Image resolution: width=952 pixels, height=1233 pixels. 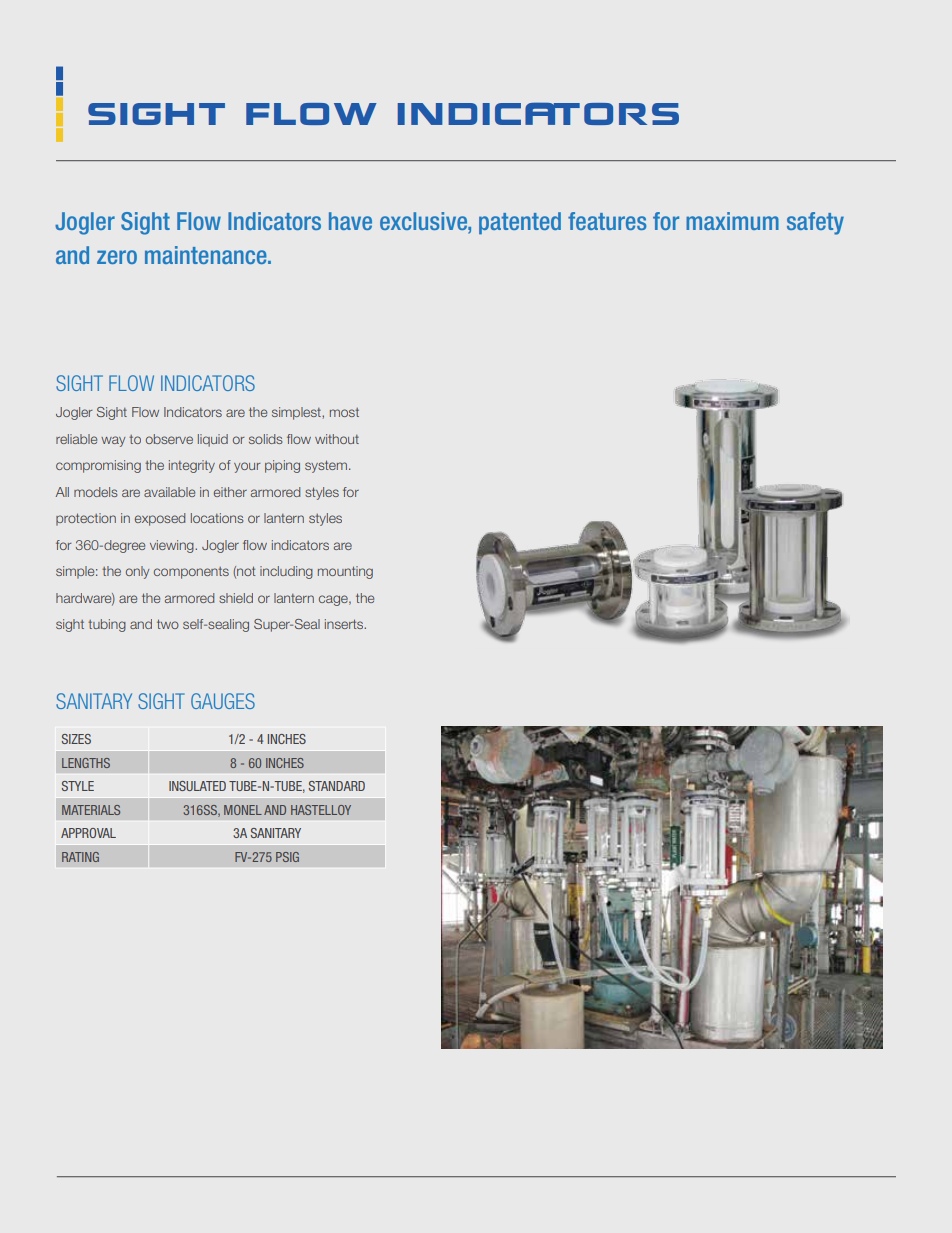 What do you see at coordinates (345, 572) in the screenshot?
I see `mounting` at bounding box center [345, 572].
